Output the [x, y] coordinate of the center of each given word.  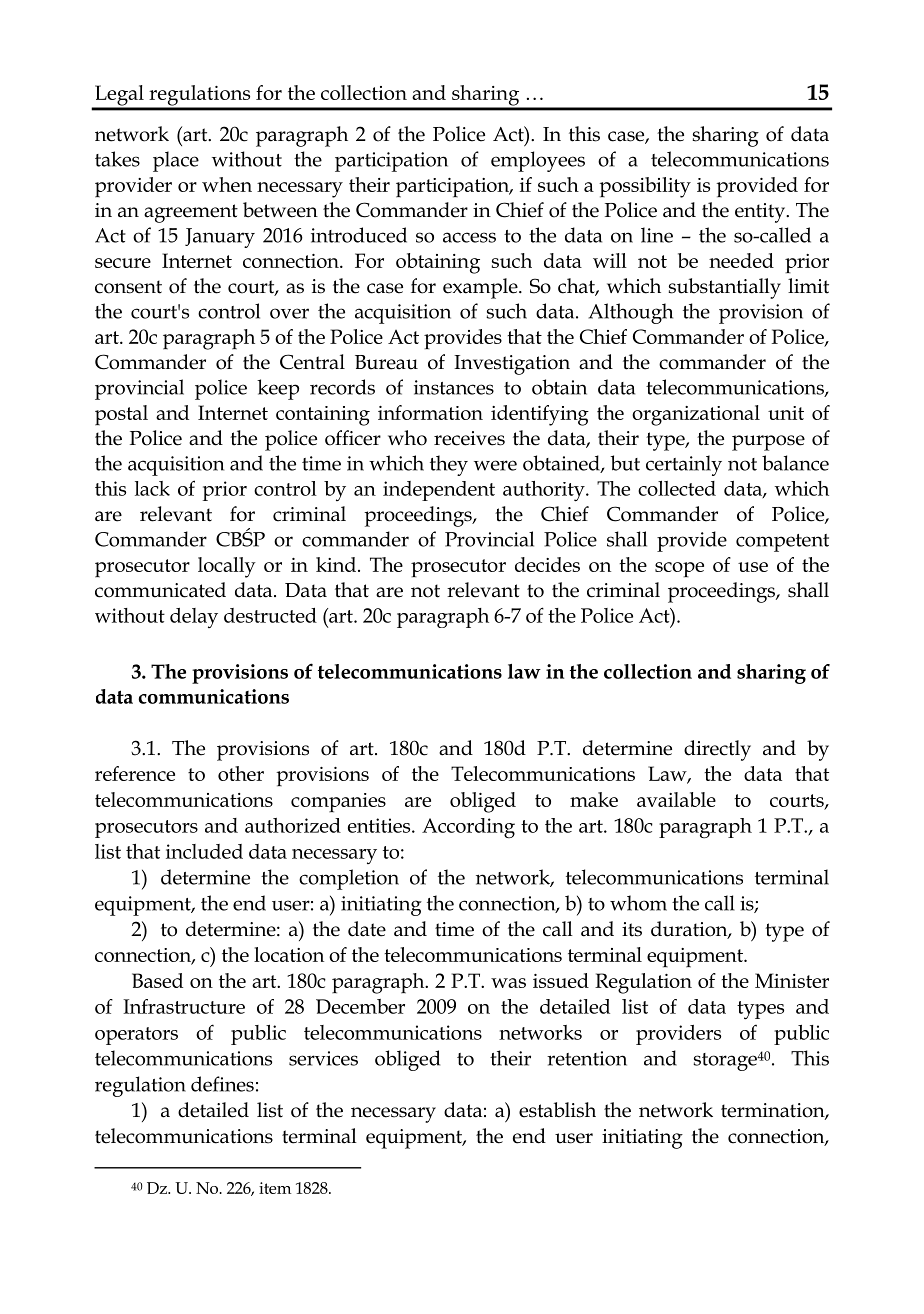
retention [587, 1058]
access [469, 237]
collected [677, 488]
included [204, 851]
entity [761, 213]
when [227, 184]
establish [557, 1110]
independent [439, 491]
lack [152, 488]
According [468, 828]
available [676, 799]
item [275, 1188]
